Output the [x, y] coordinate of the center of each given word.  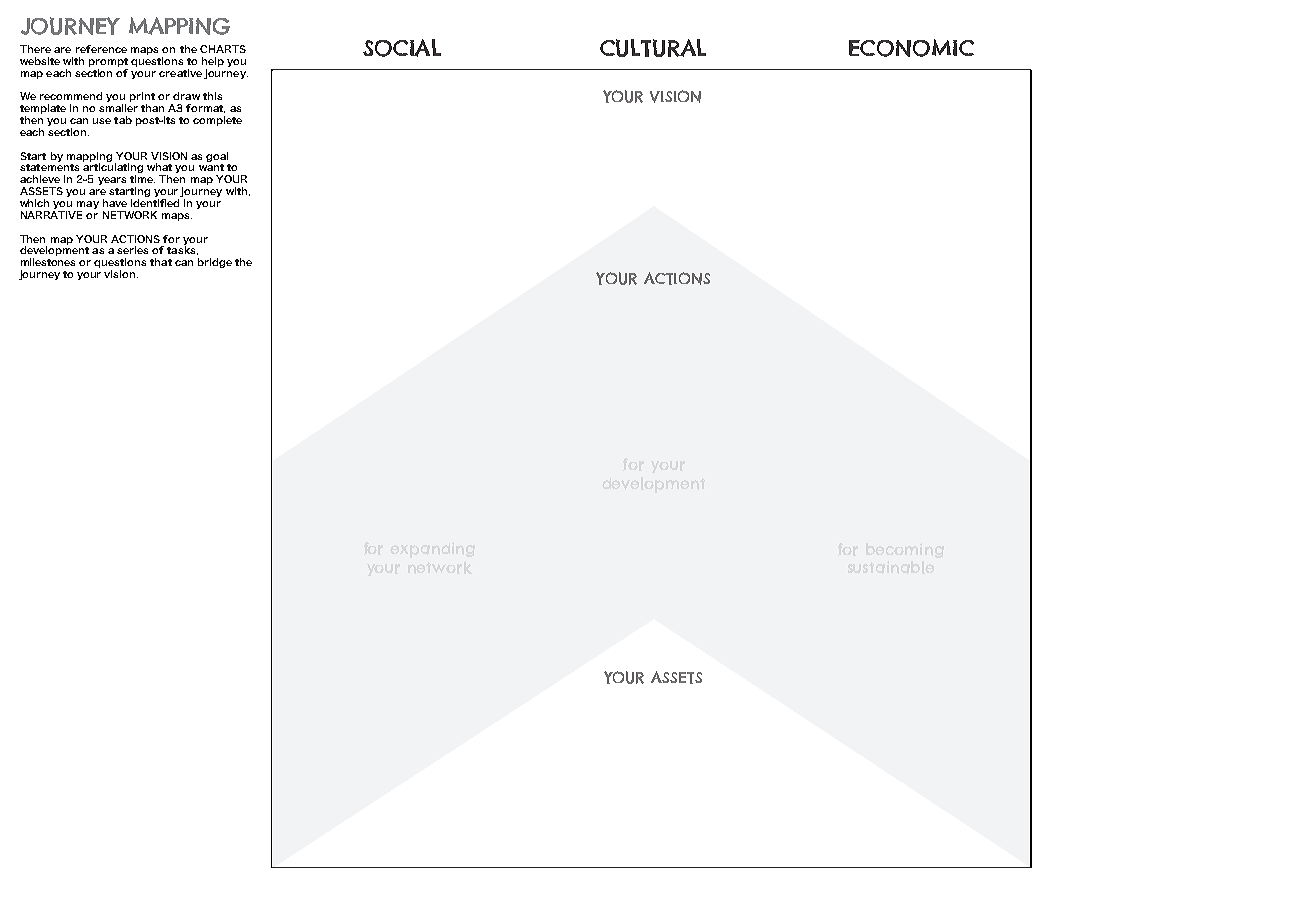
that [161, 262]
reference [101, 49]
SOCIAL [402, 48]
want [211, 167]
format [205, 108]
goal [217, 157]
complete [217, 121]
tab [123, 120]
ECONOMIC [911, 48]
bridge [215, 263]
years [112, 181]
